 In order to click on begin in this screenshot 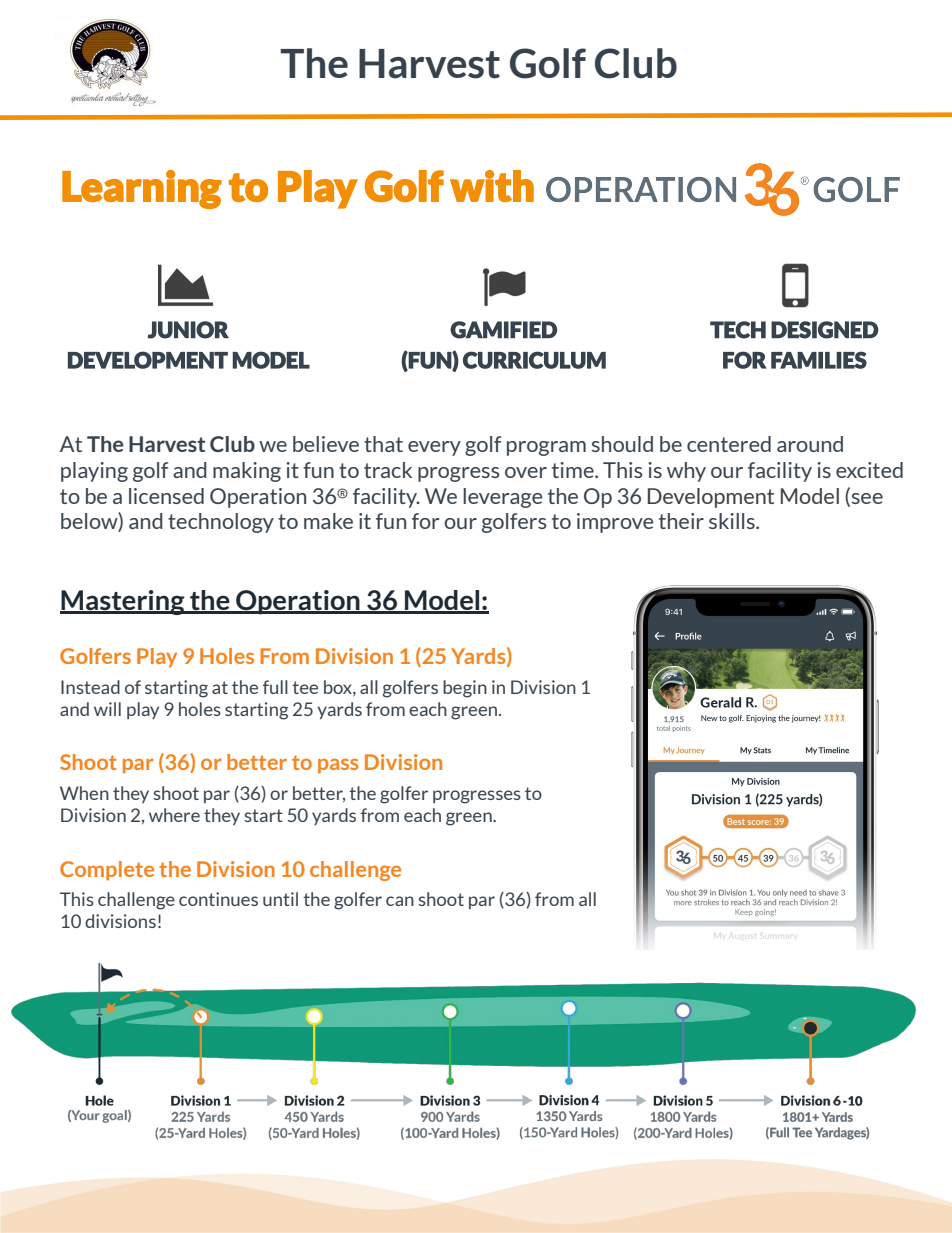, I will do `click(465, 689)`.
